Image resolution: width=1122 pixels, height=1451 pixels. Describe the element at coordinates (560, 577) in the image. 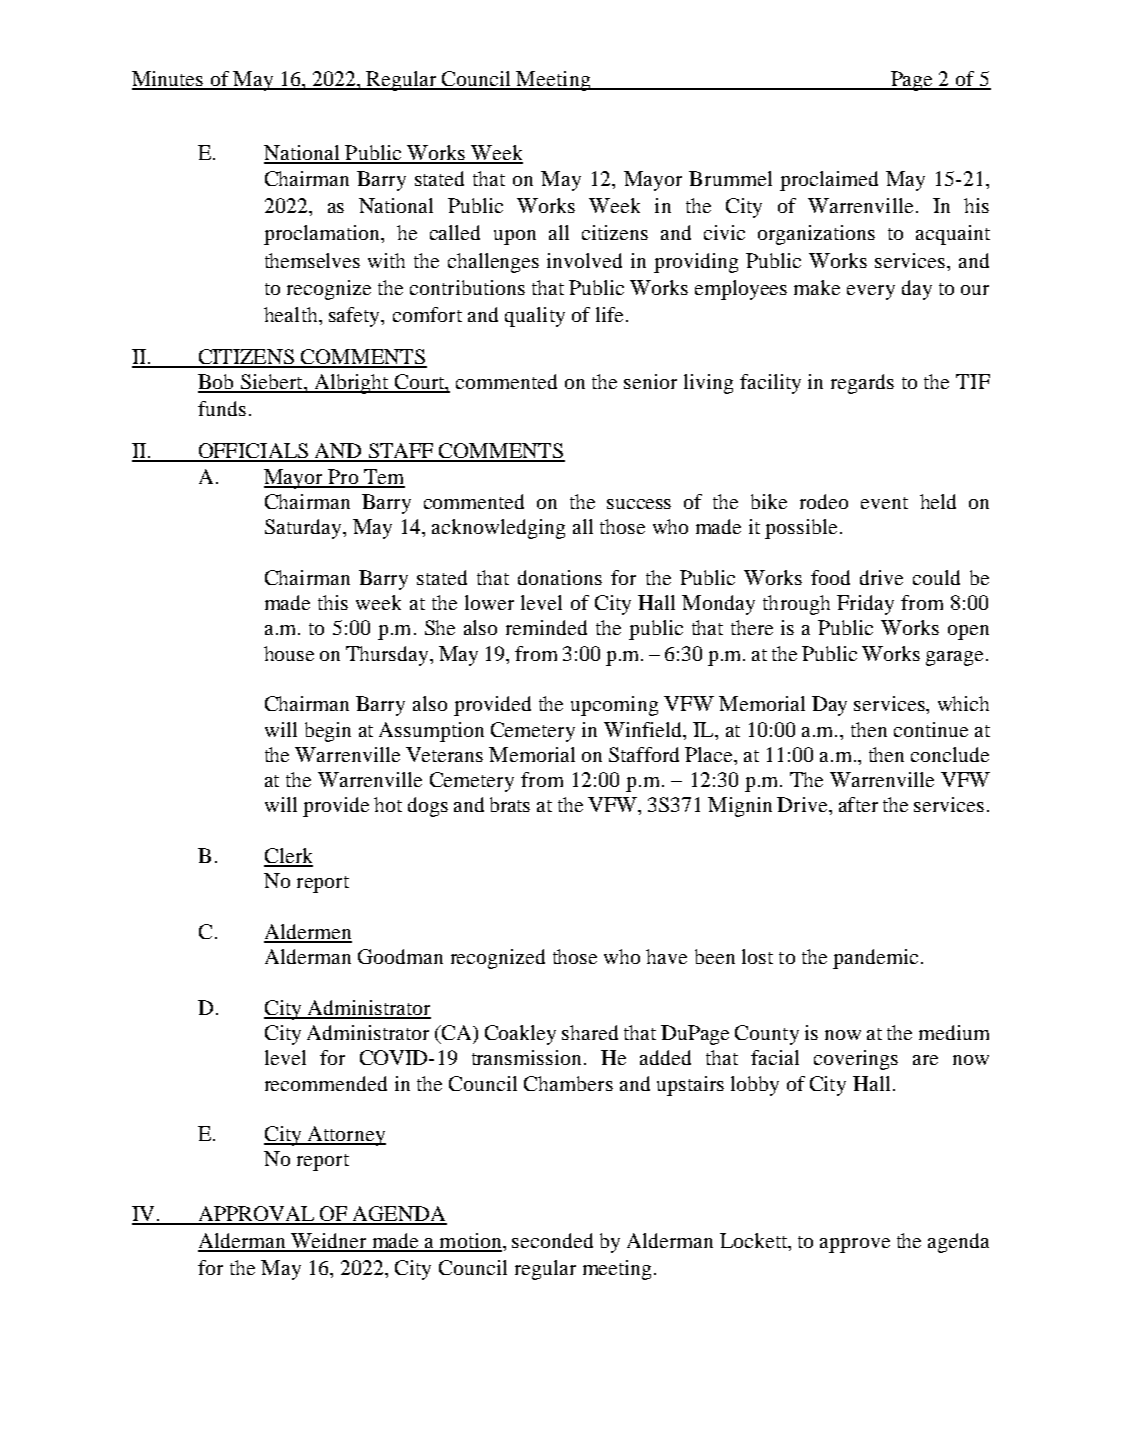

I see `donations` at that location.
